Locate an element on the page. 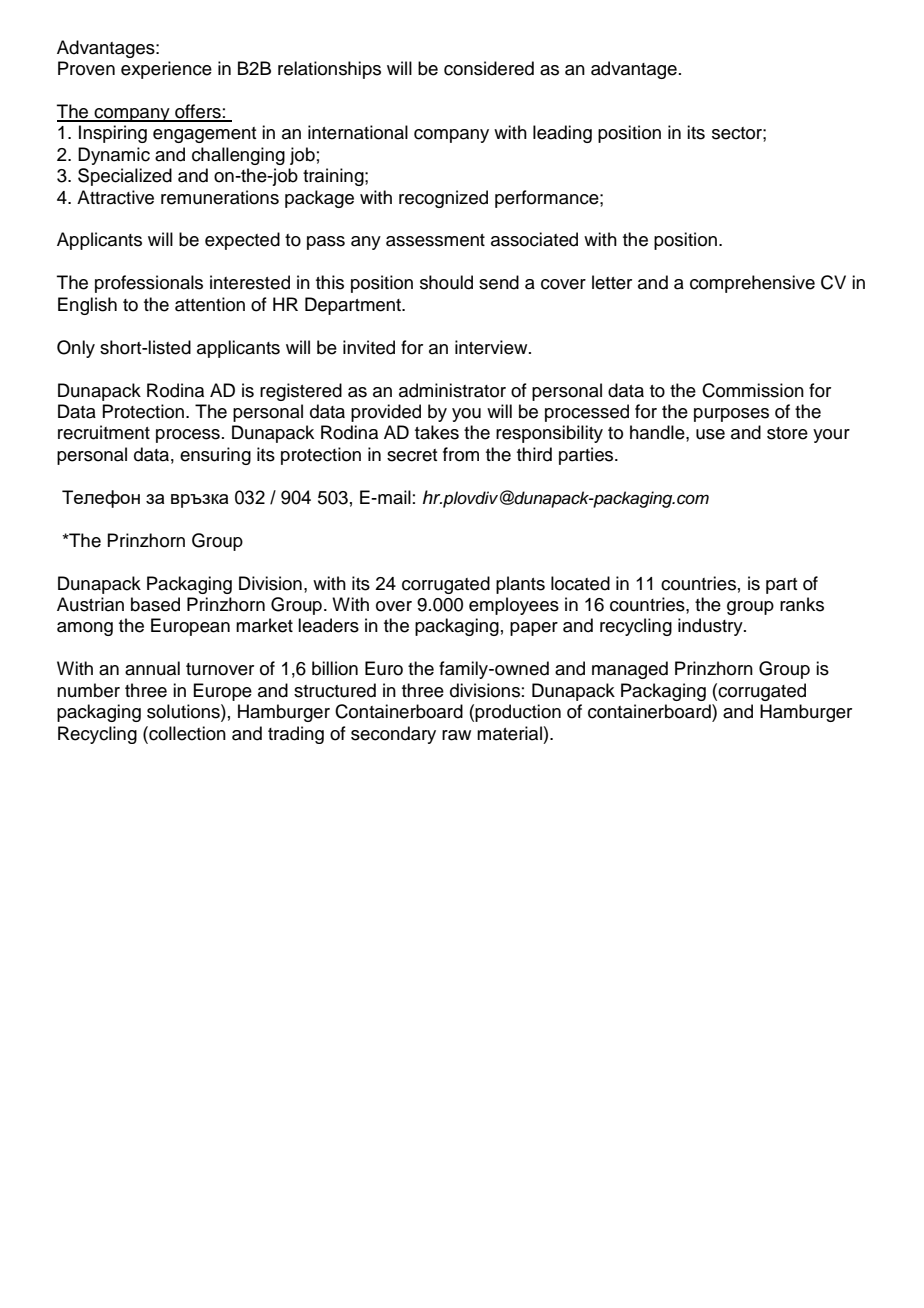 This image has height=1308, width=924. experience is located at coordinates (166, 70).
